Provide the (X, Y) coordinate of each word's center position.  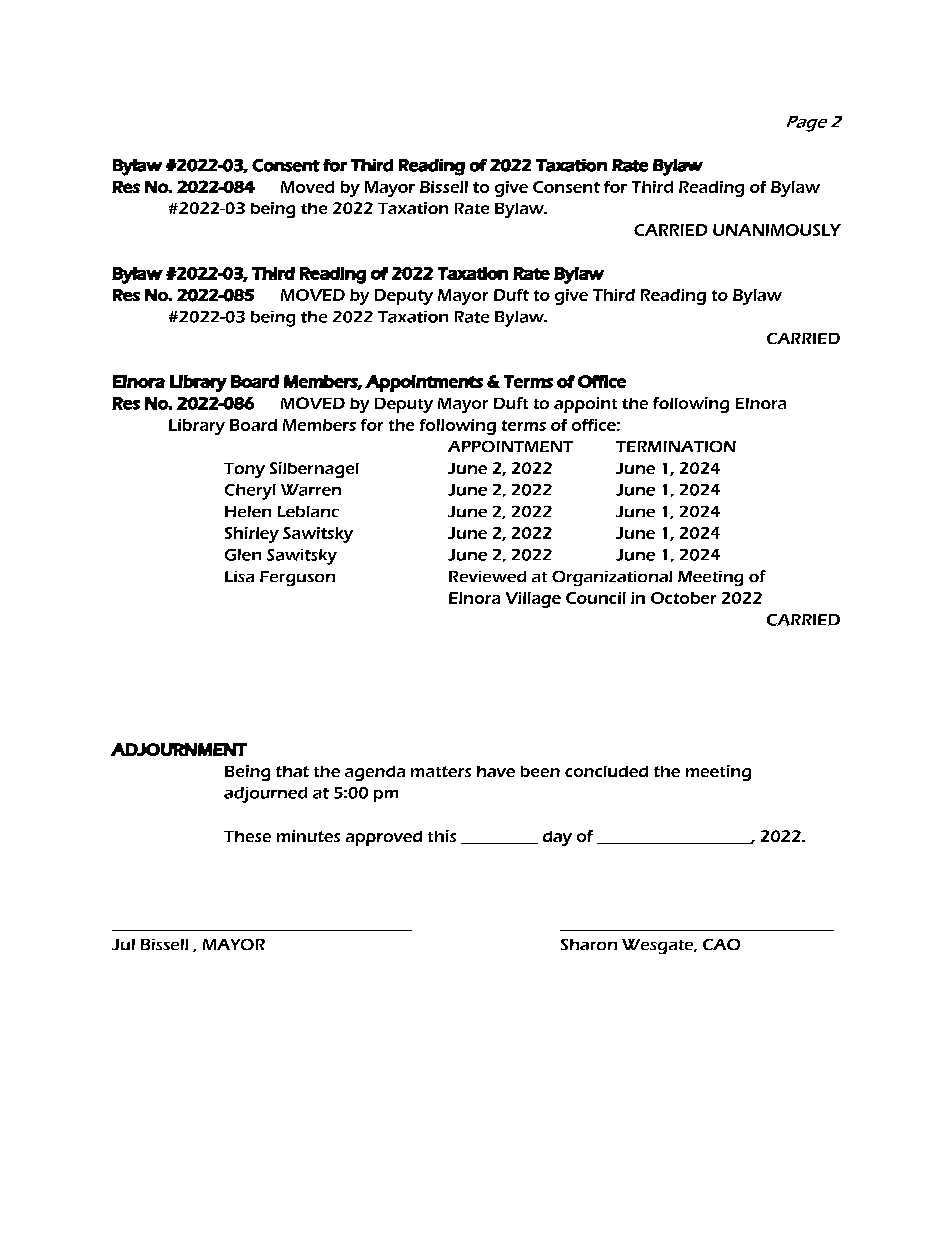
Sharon (589, 944)
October (683, 598)
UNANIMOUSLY (777, 230)
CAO (721, 944)
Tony (244, 470)
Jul (123, 944)
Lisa (239, 576)
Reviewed (487, 576)
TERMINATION (676, 446)
